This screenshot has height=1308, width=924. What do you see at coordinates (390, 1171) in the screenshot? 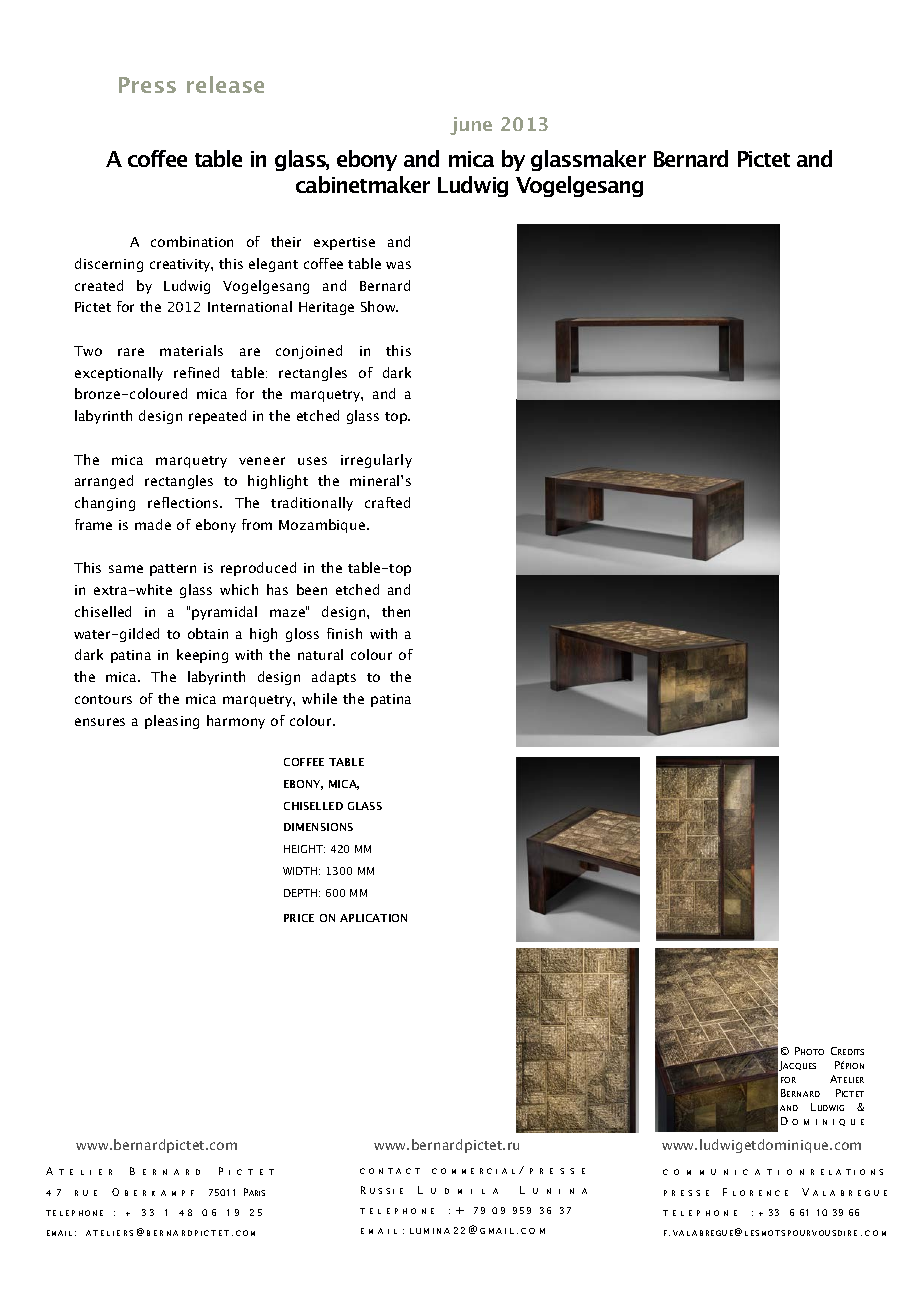
I see `CONTACT` at bounding box center [390, 1171].
